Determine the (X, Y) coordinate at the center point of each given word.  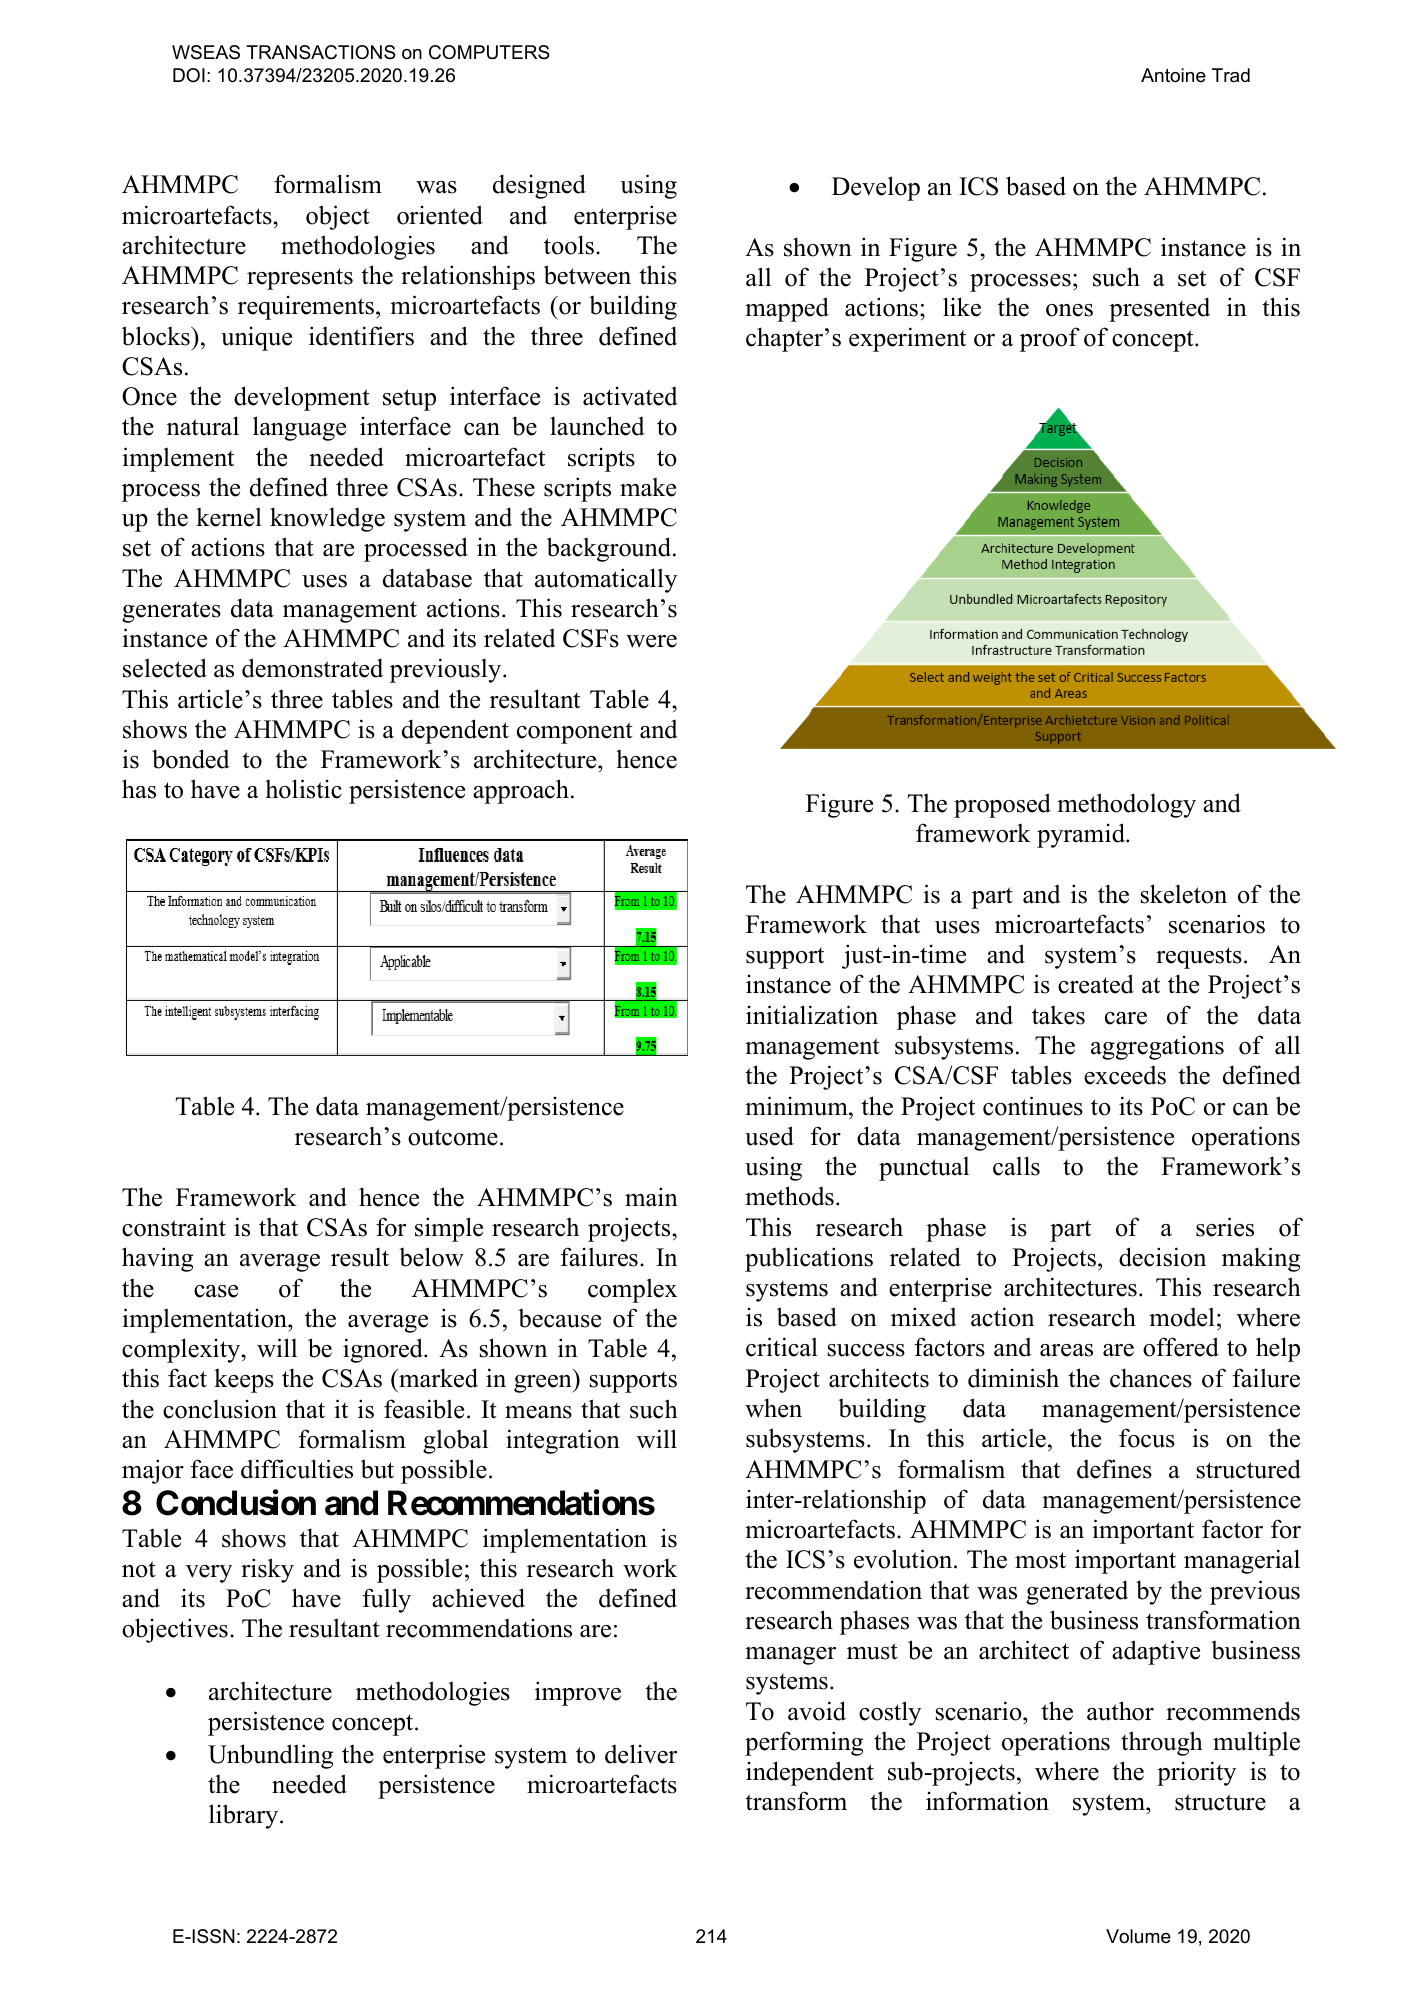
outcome (453, 1137)
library (245, 1816)
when (773, 1408)
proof (1050, 339)
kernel (229, 517)
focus (1147, 1438)
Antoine (1173, 75)
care (1126, 1018)
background (610, 549)
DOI (189, 75)
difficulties (297, 1469)
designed (539, 186)
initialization (812, 1015)
